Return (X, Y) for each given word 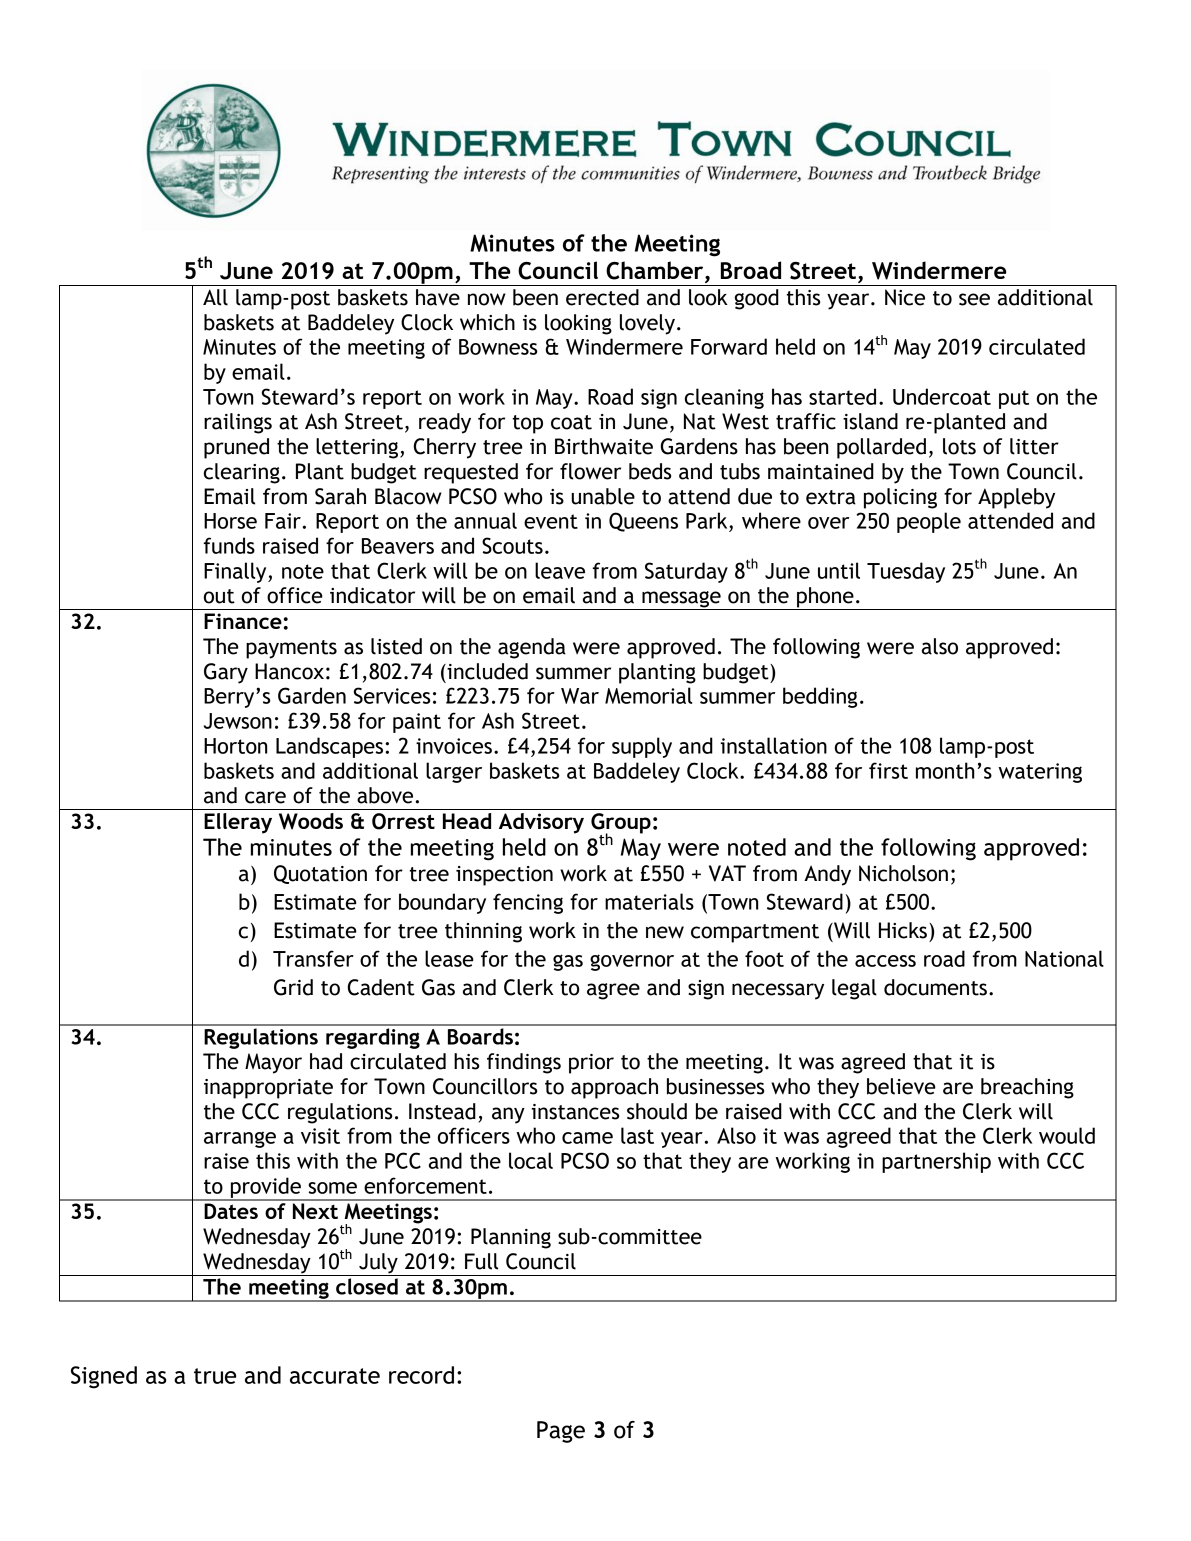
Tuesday (906, 572)
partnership (936, 1162)
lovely (647, 324)
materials (649, 901)
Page (561, 1432)
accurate (335, 1376)
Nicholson (903, 873)
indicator (372, 595)
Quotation (320, 874)
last (637, 1135)
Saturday (686, 572)
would (1067, 1135)
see (974, 299)
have (438, 297)
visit (320, 1136)
